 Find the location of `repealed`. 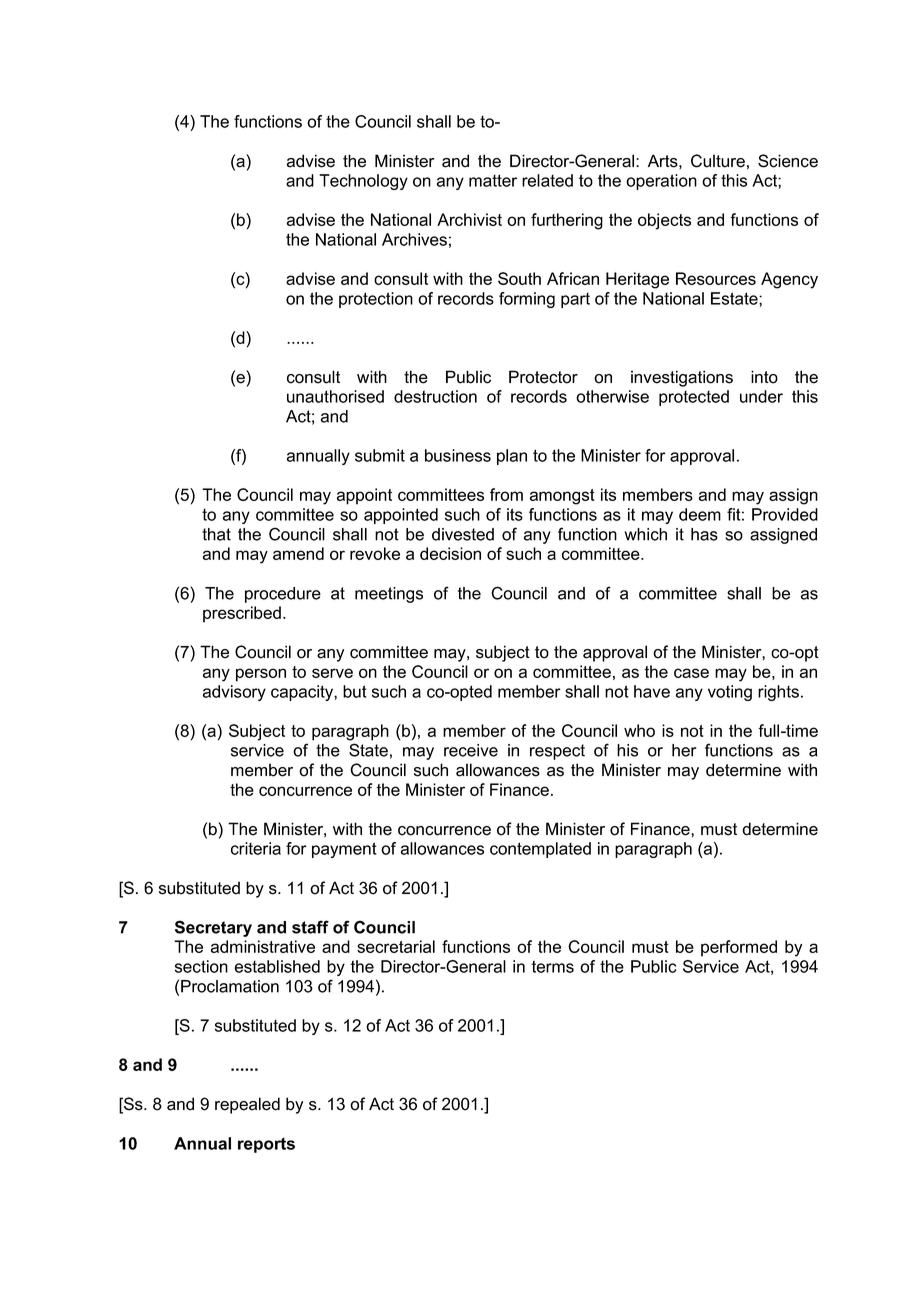

repealed is located at coordinates (247, 1105).
